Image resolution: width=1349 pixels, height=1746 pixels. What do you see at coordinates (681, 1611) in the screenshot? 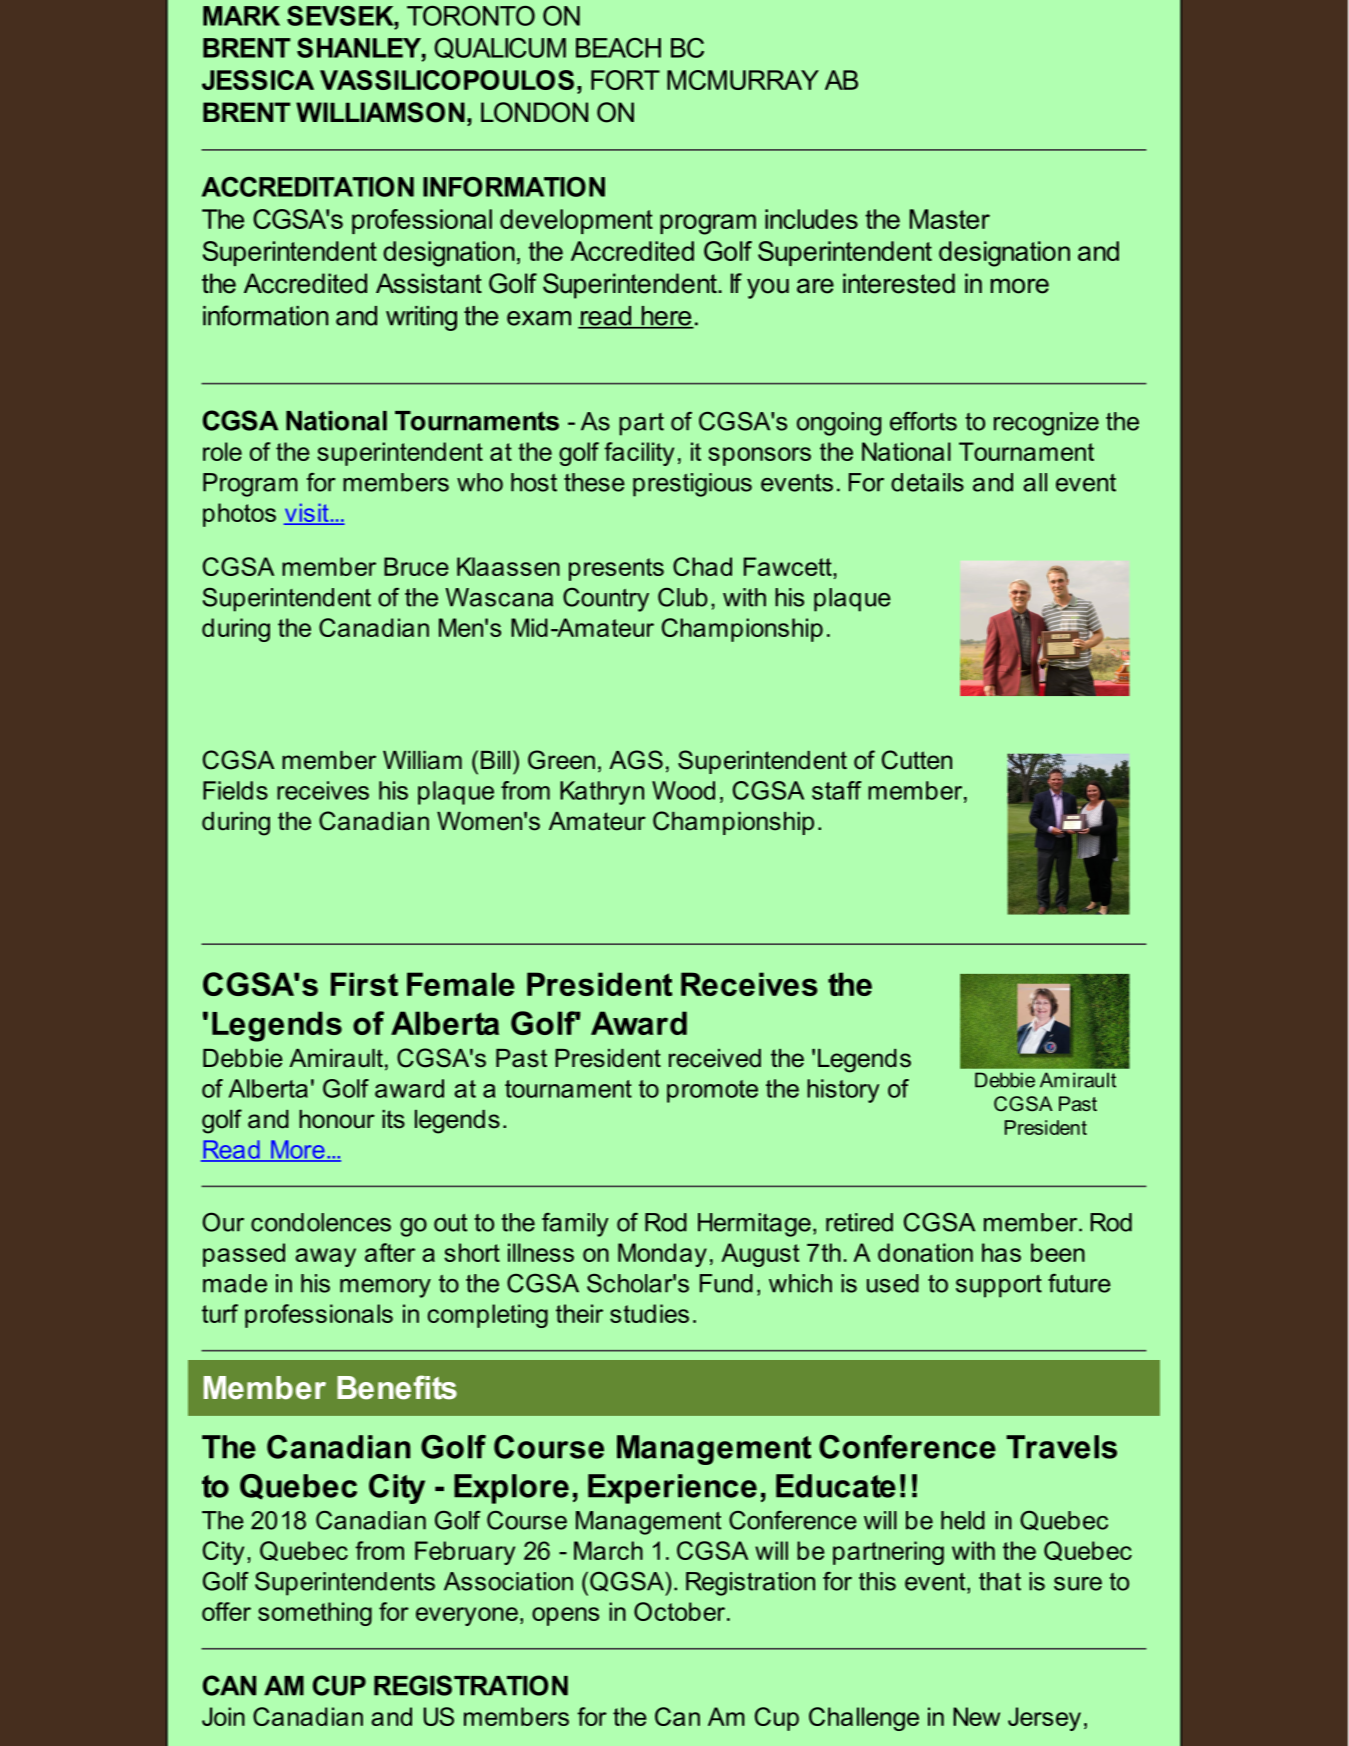
I see `October` at bounding box center [681, 1611].
